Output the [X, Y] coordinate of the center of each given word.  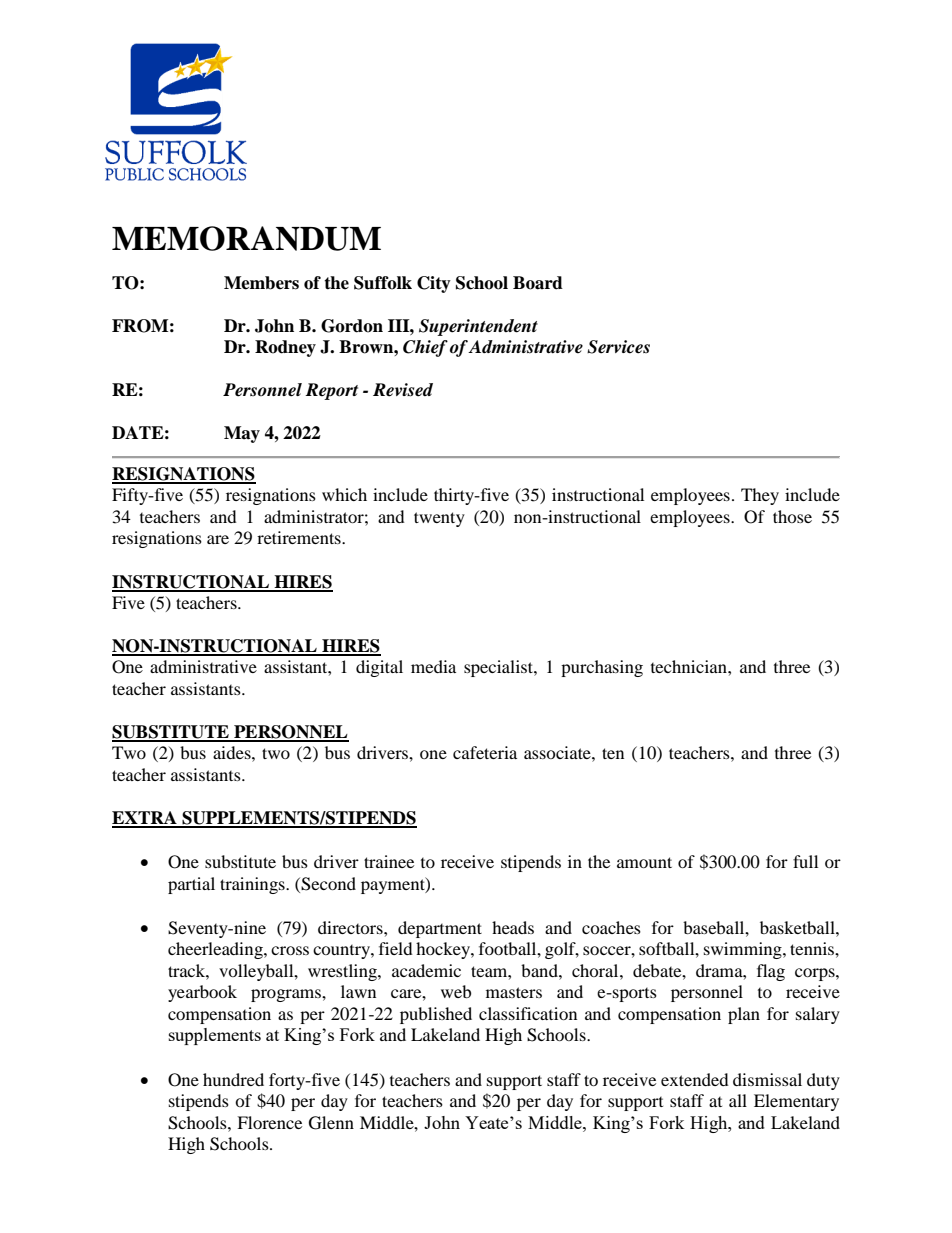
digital [379, 668]
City [434, 284]
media [433, 666]
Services [618, 347]
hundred [233, 1079]
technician [690, 666]
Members [261, 283]
